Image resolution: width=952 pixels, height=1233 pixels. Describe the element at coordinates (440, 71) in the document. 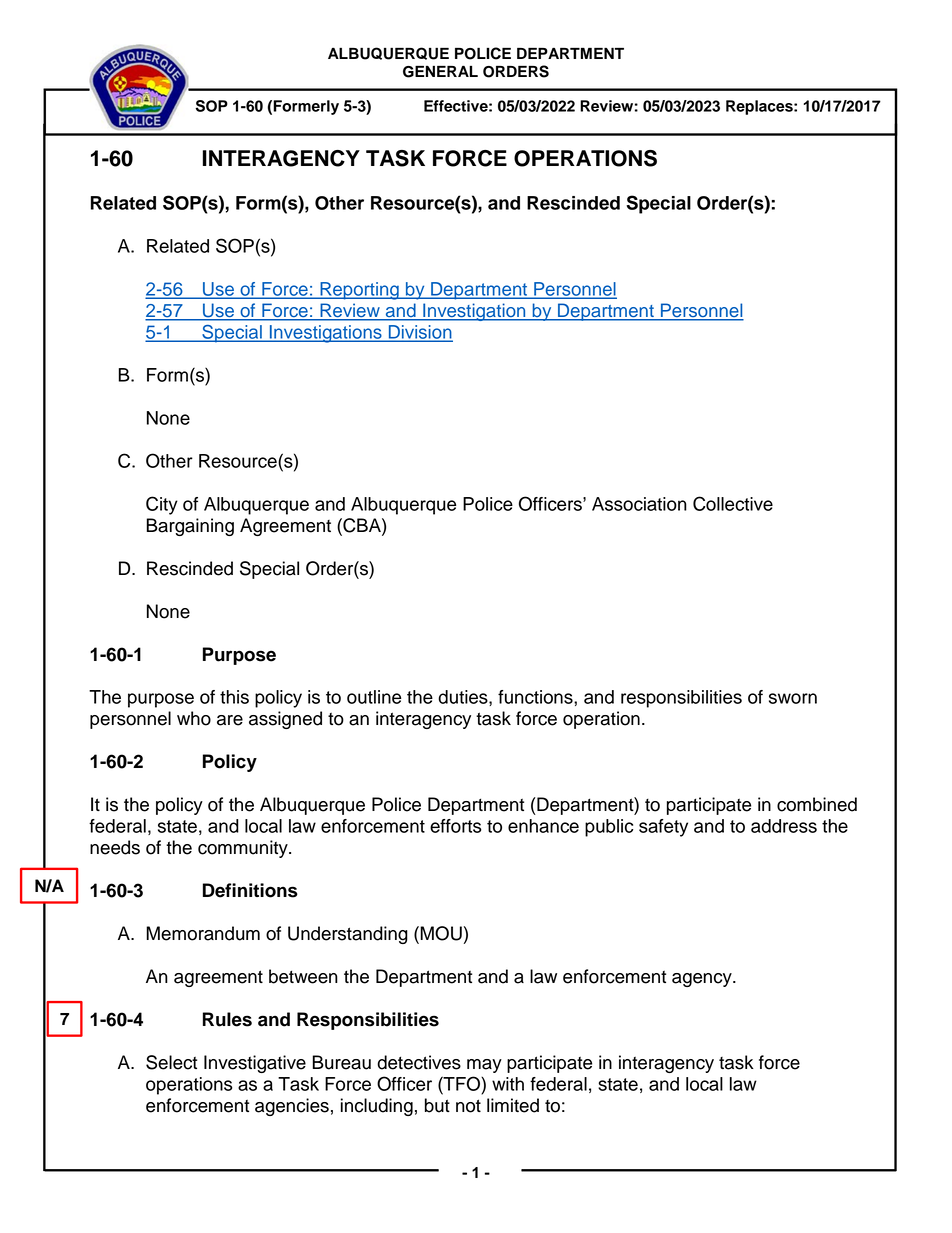

I see `GENERAL` at that location.
